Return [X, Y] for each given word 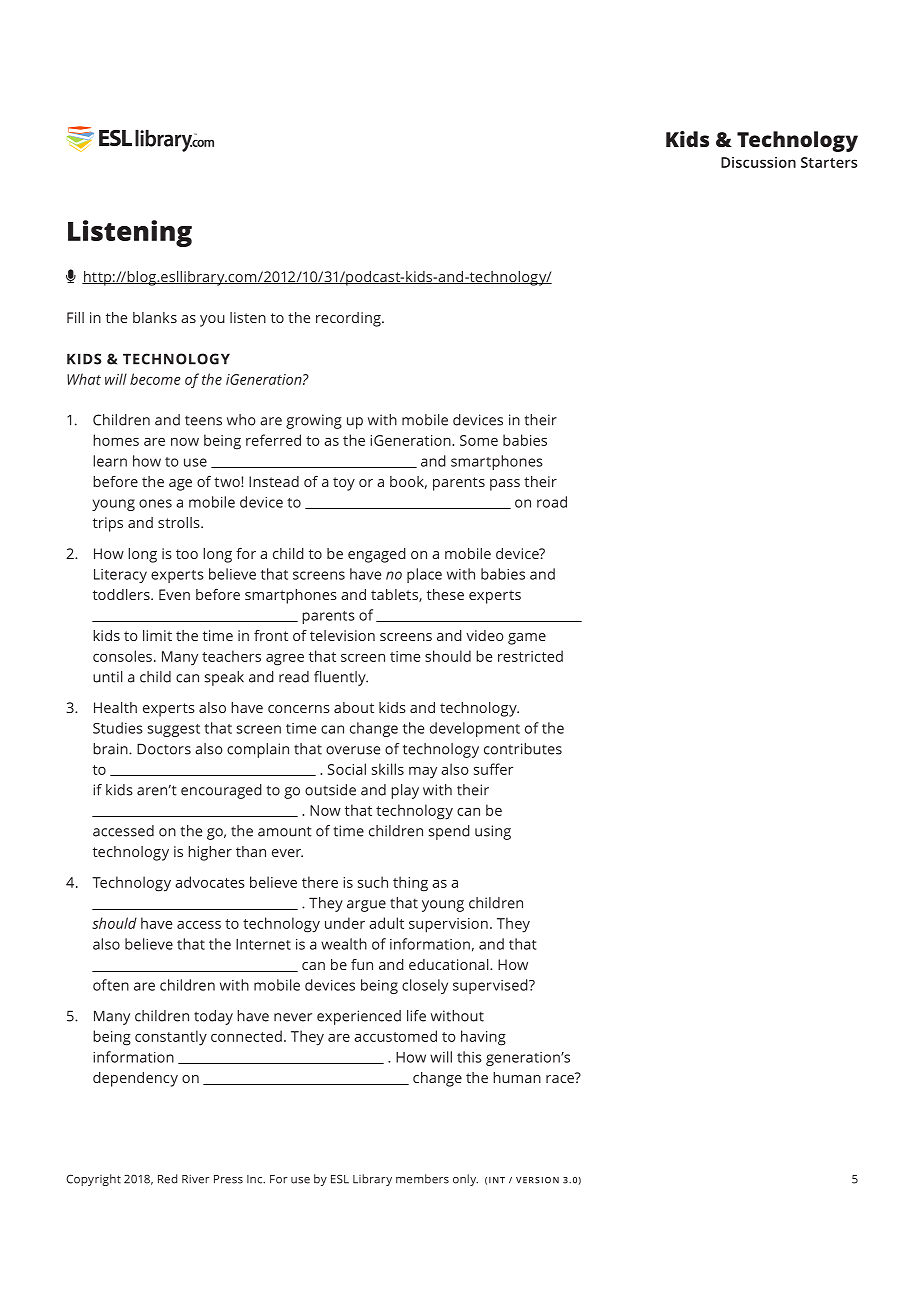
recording [349, 319]
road [552, 502]
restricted [530, 656]
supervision [448, 925]
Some [479, 440]
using [493, 832]
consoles [122, 656]
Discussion [758, 162]
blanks [155, 317]
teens [203, 421]
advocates [210, 882]
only [465, 1180]
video [484, 635]
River [196, 1179]
